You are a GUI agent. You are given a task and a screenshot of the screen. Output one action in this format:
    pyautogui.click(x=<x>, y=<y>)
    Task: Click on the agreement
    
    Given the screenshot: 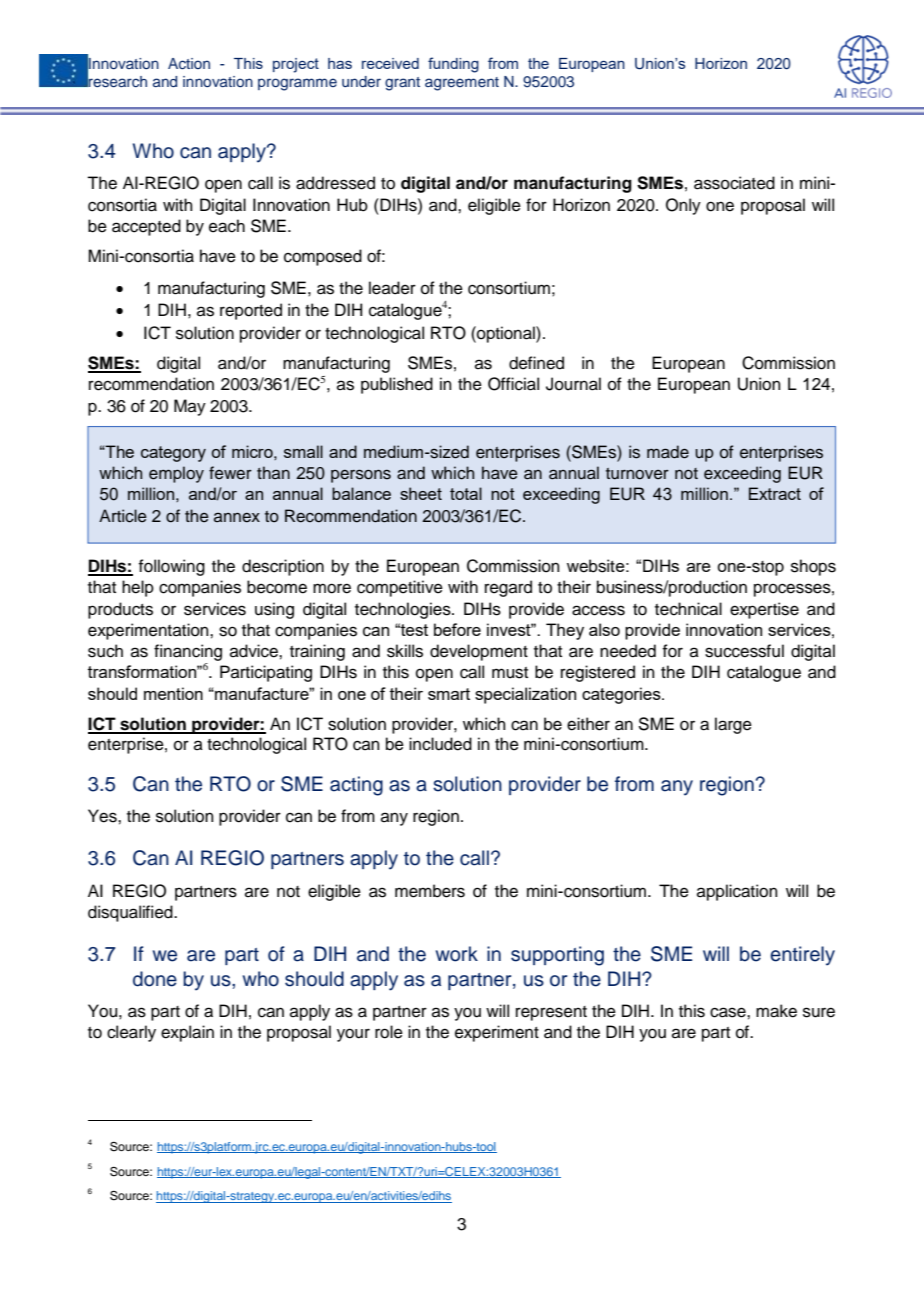 What is the action you would take?
    pyautogui.click(x=462, y=84)
